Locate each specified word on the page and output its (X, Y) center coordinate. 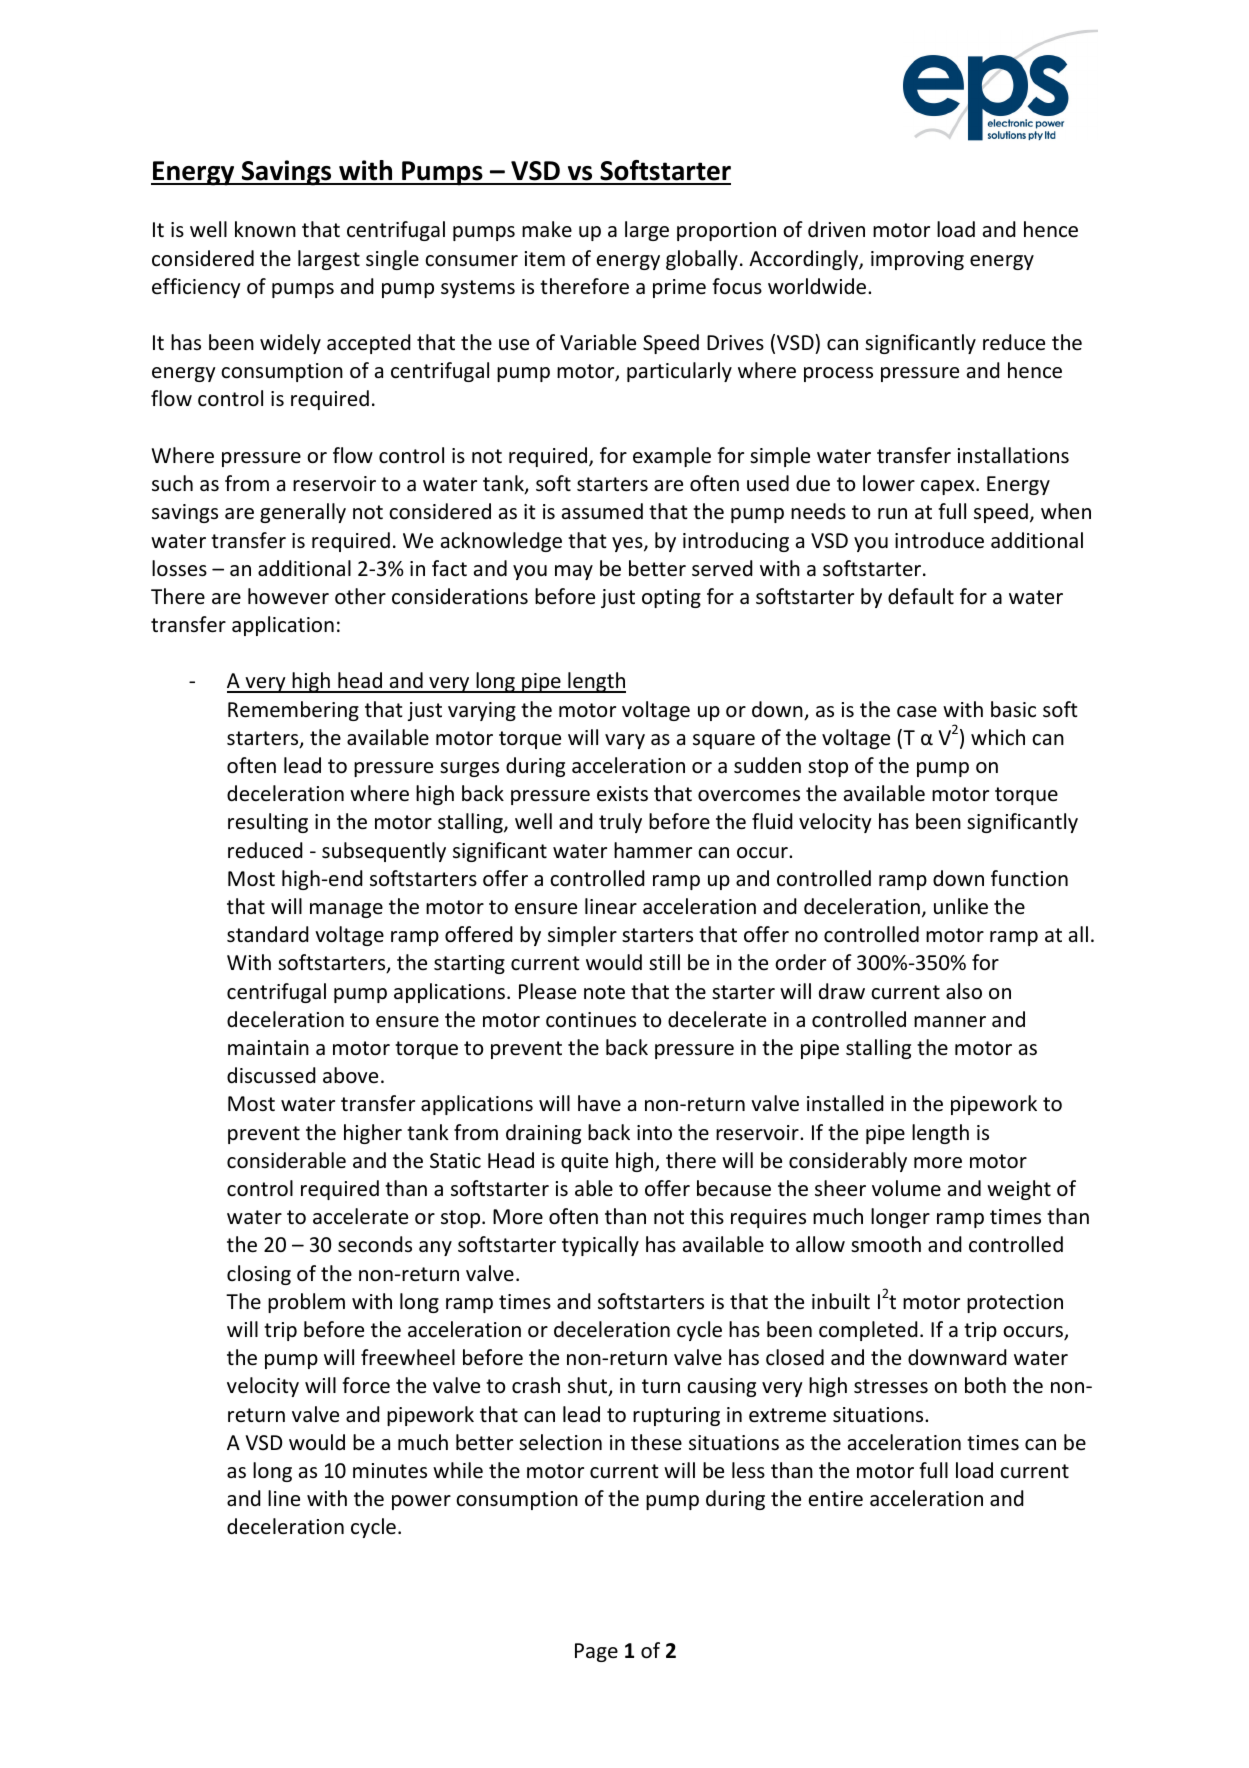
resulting (268, 823)
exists (622, 793)
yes (628, 544)
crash (536, 1385)
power (421, 1502)
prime (679, 288)
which (998, 737)
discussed (271, 1075)
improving (917, 260)
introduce (939, 540)
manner (950, 1022)
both (985, 1385)
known (265, 229)
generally (303, 513)
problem (306, 1303)
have (599, 1103)
